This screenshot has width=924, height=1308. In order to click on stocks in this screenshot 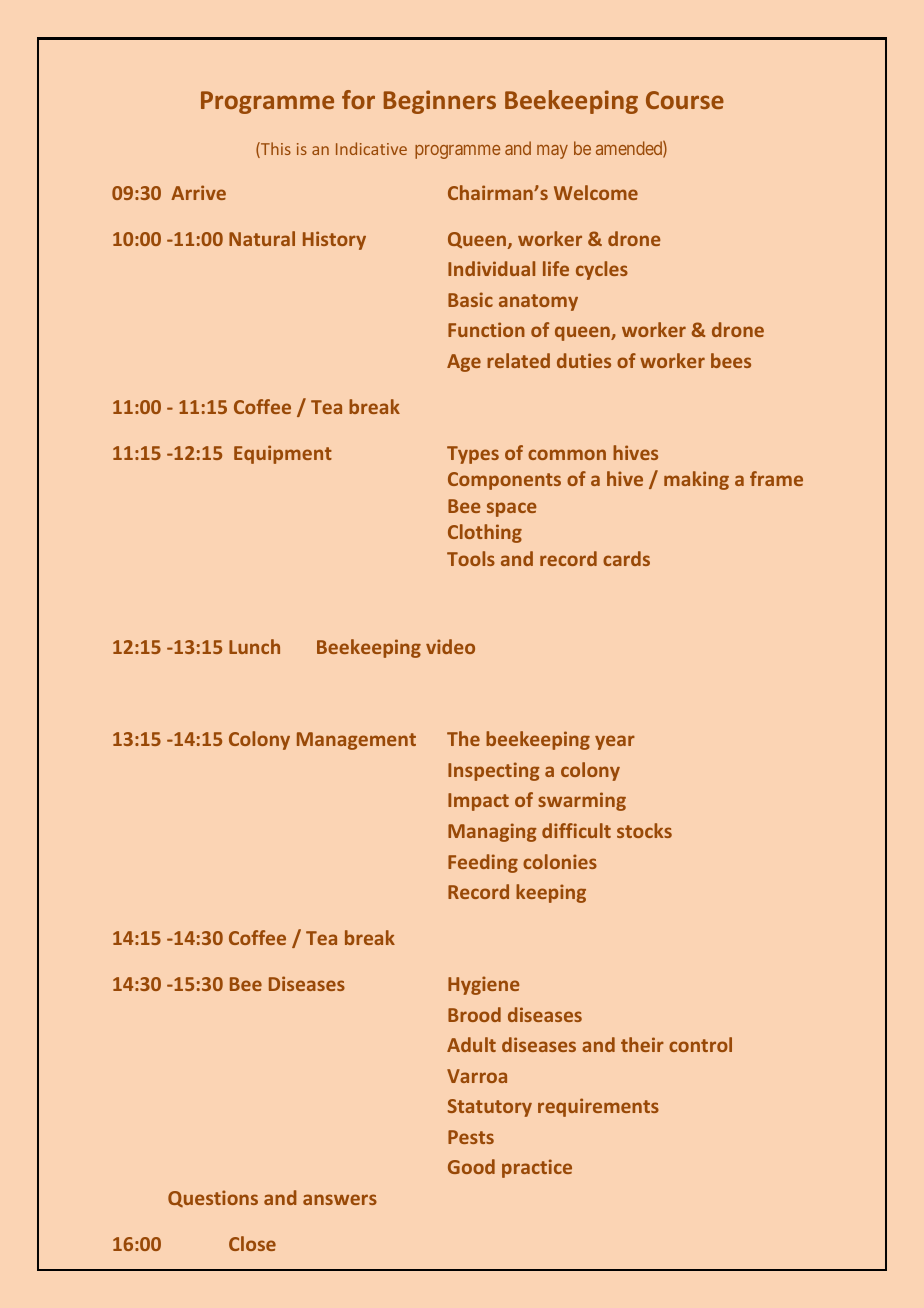, I will do `click(644, 830)`.
